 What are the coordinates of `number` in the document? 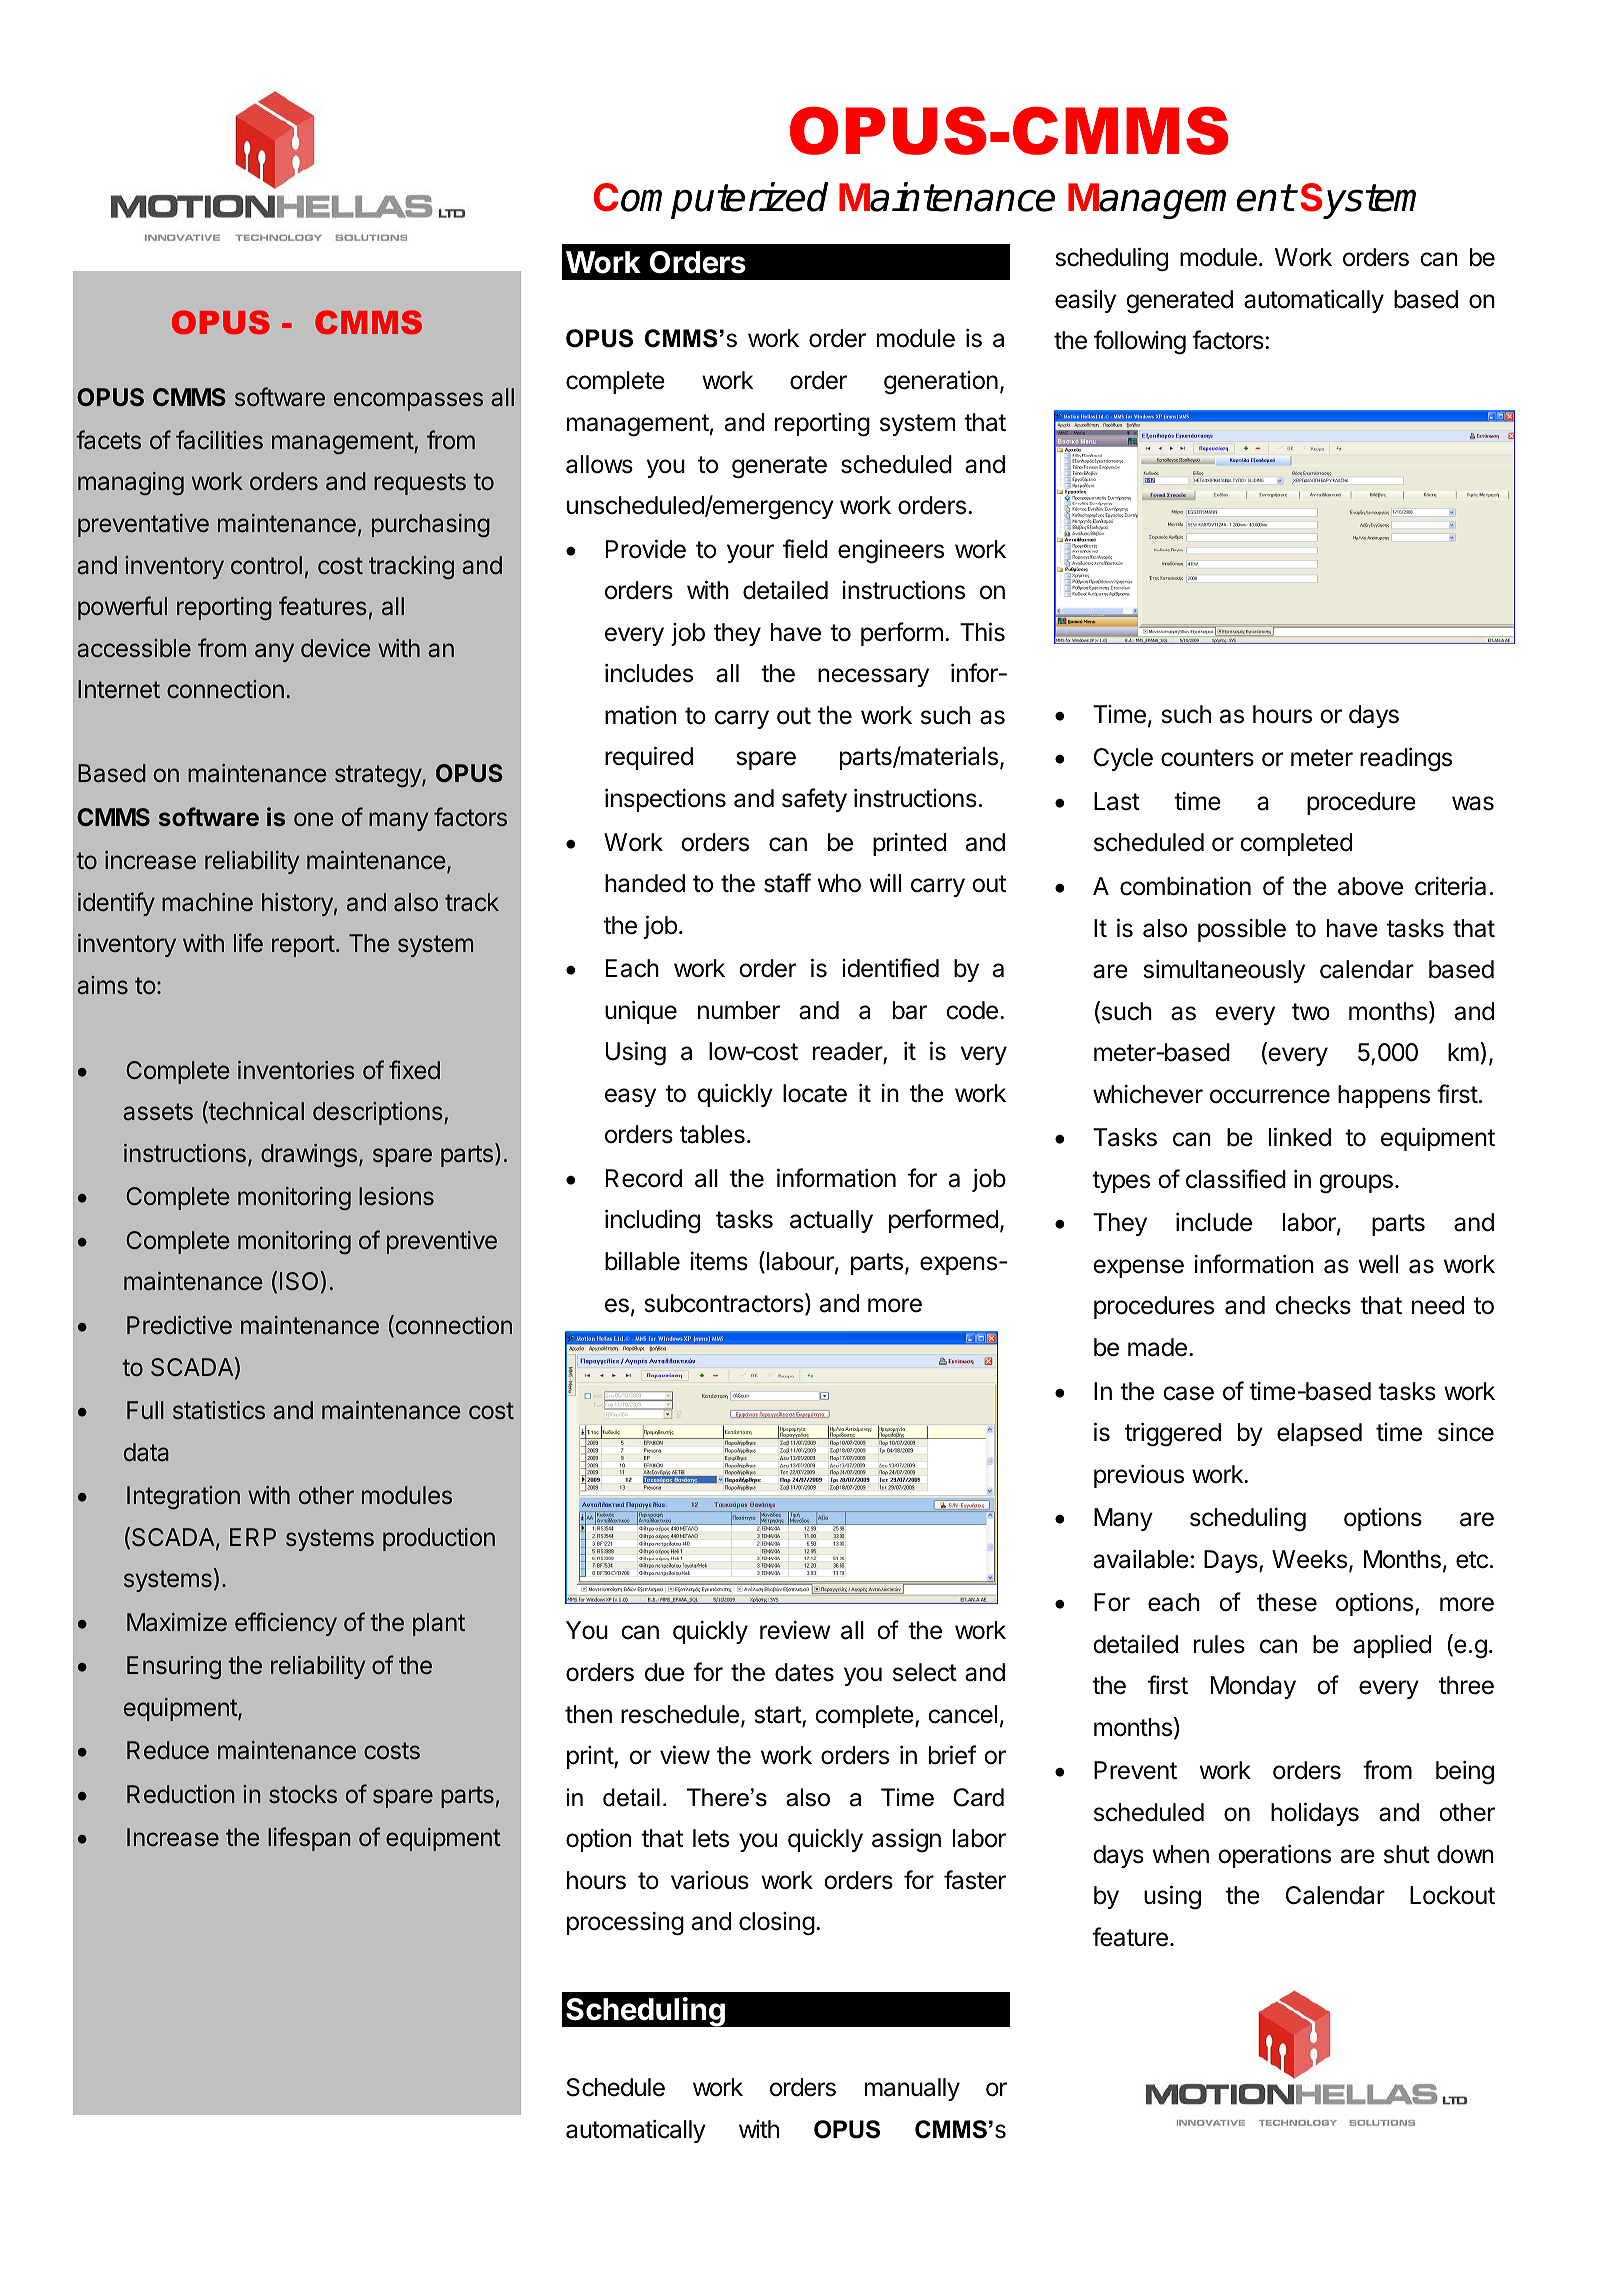 It's located at (739, 1010).
